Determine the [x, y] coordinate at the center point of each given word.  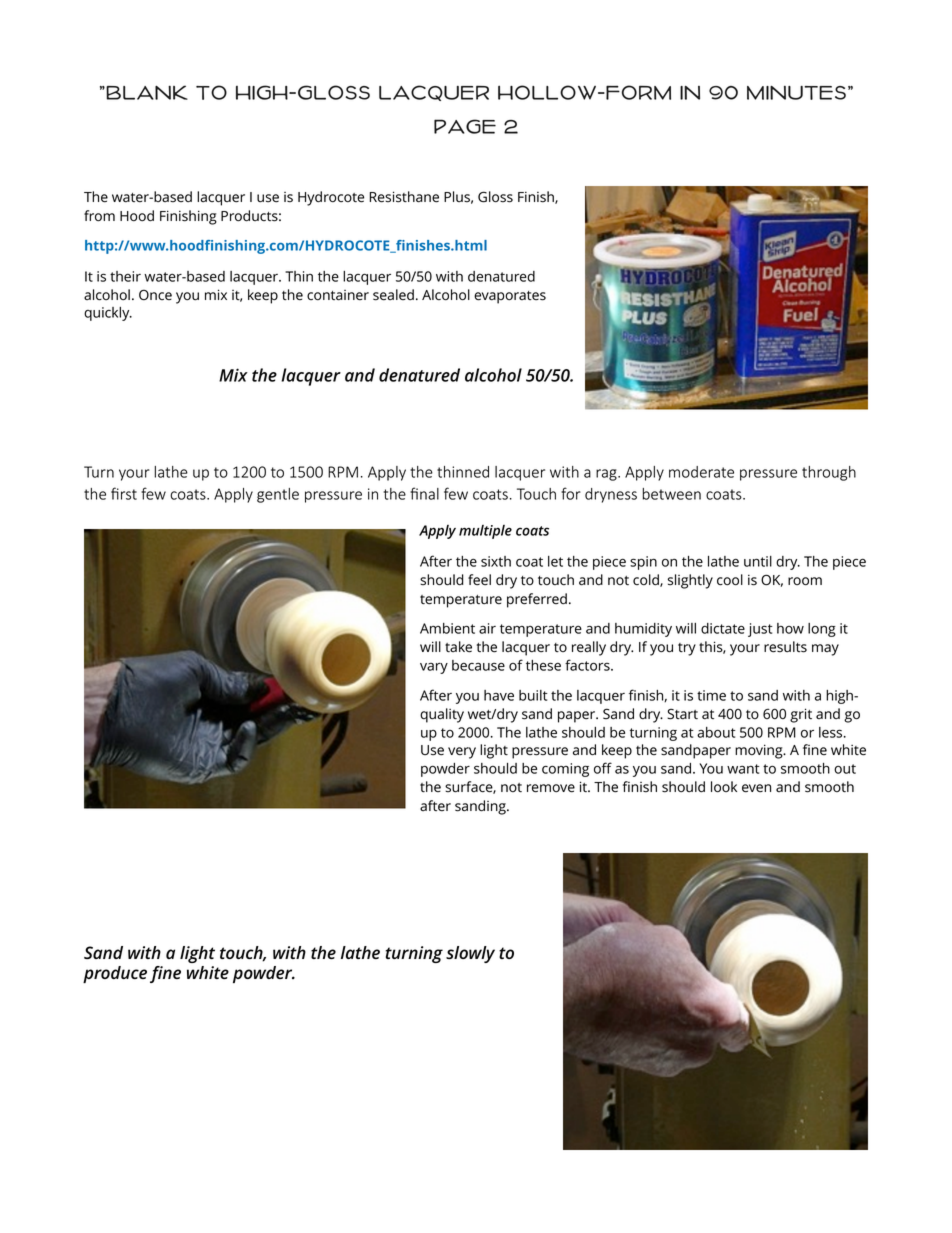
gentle [278, 495]
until [758, 561]
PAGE [465, 126]
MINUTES [796, 93]
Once [155, 294]
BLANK [146, 92]
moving [760, 751]
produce [115, 974]
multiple [485, 532]
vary [434, 668]
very [462, 753]
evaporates [510, 297]
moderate [701, 472]
